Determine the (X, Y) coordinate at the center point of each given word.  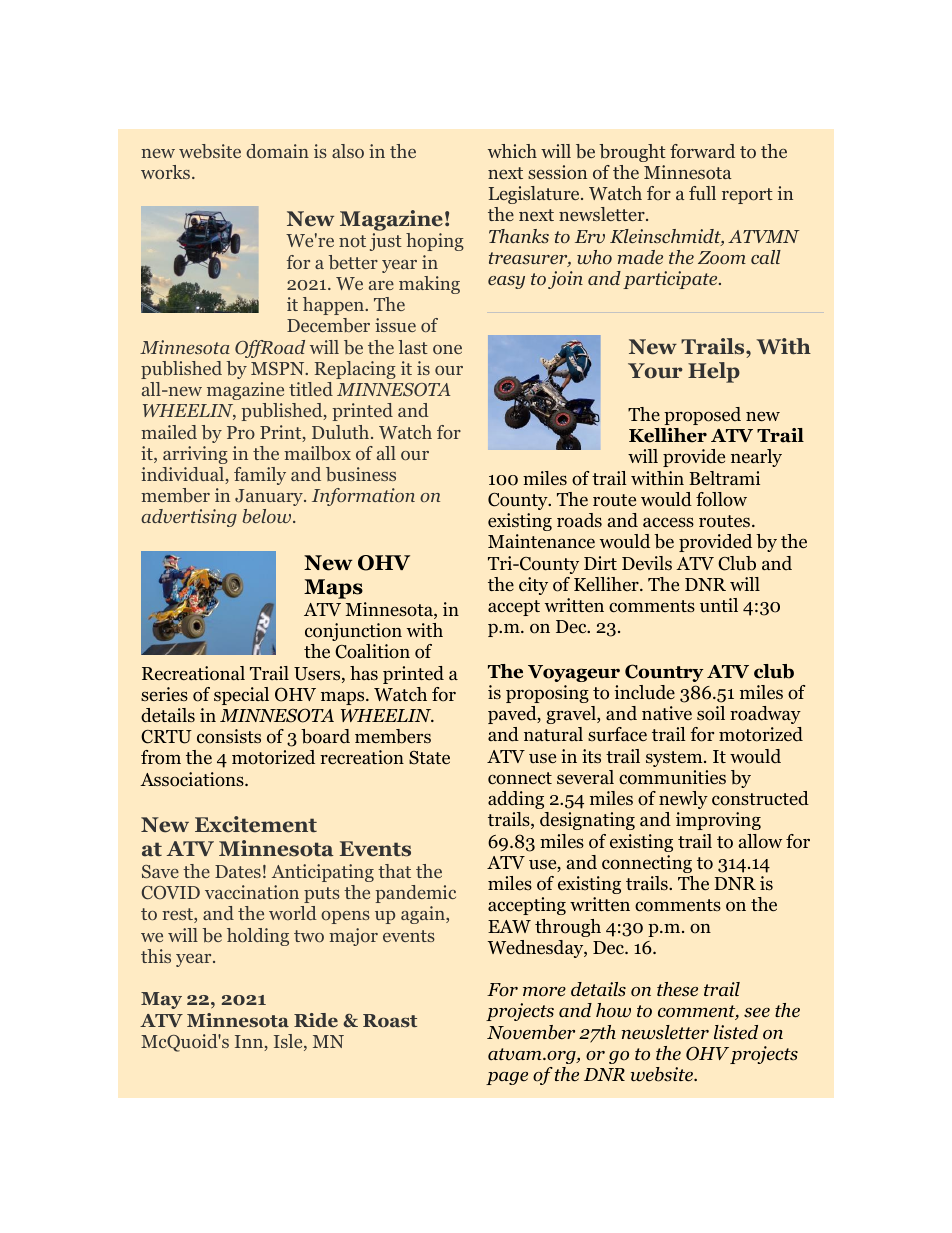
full (702, 193)
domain (277, 151)
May (161, 1000)
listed (736, 1032)
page (507, 1078)
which (512, 151)
